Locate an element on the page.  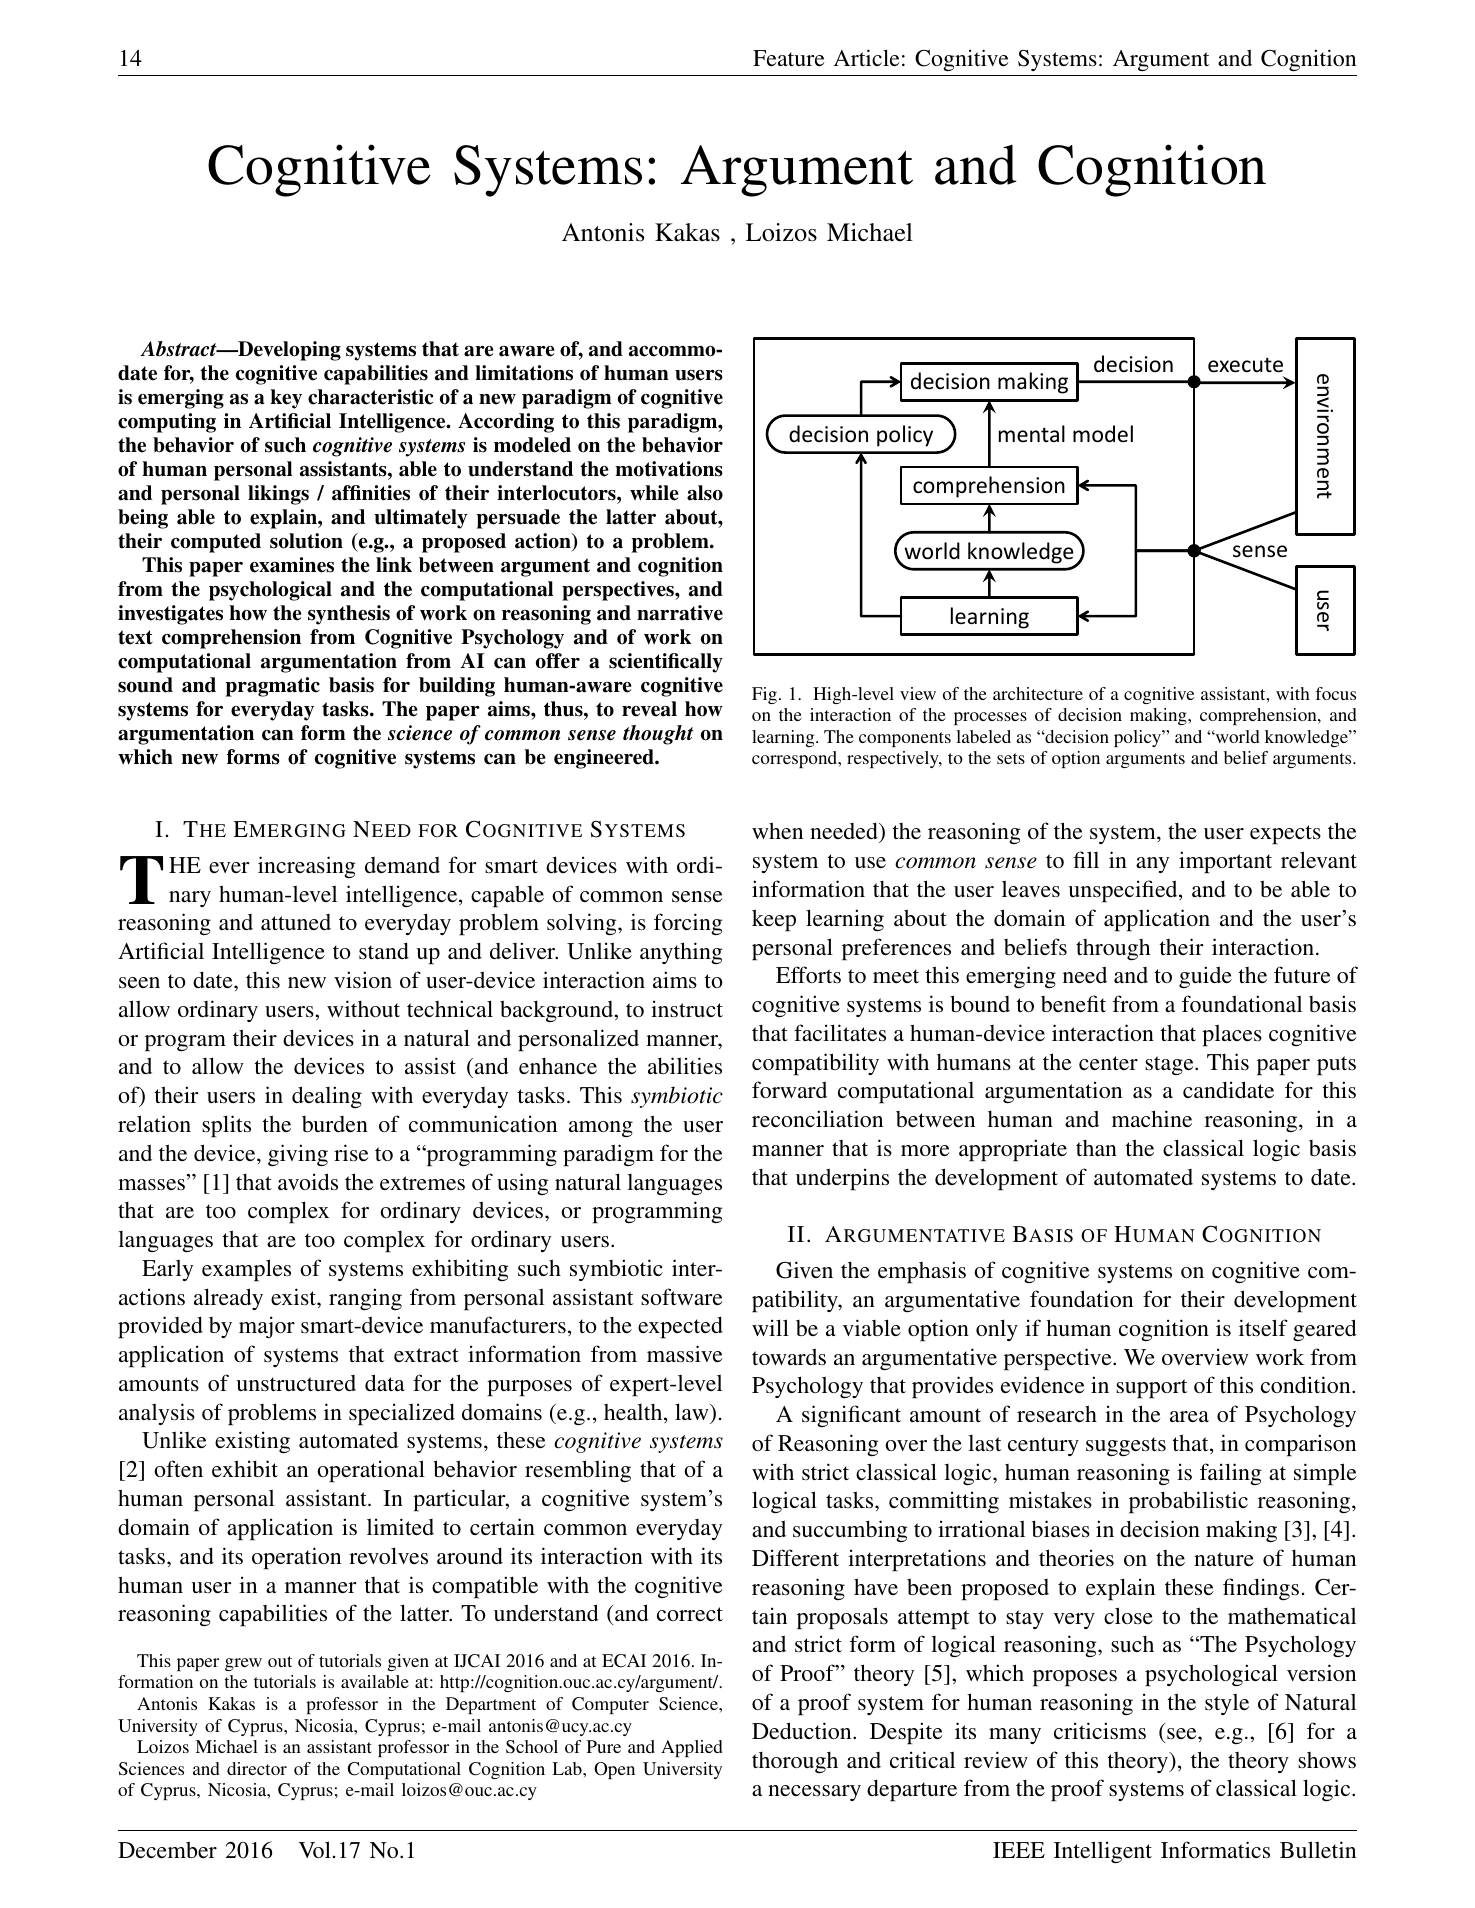
Article is located at coordinates (866, 57).
